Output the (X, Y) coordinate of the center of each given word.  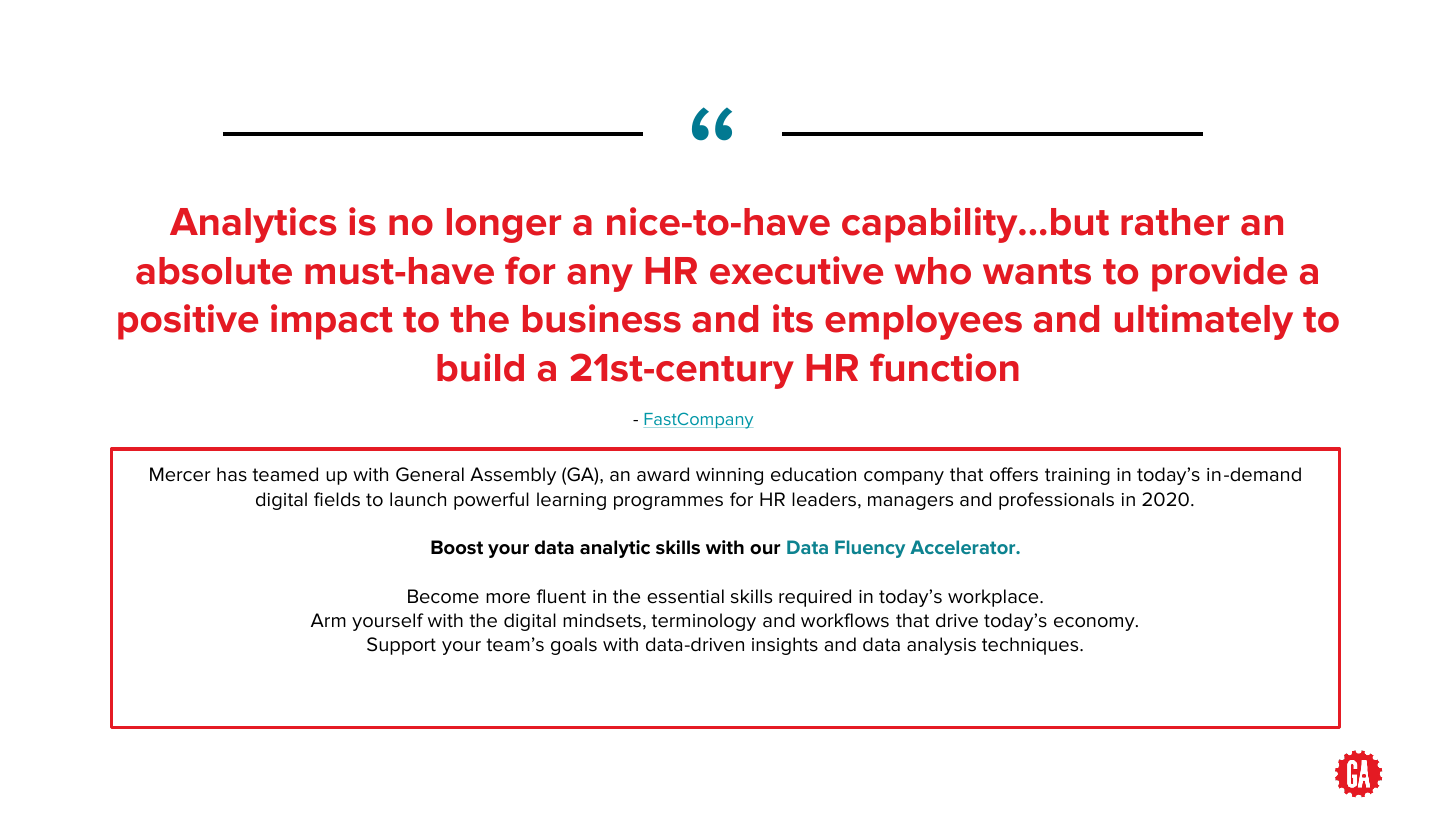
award (663, 474)
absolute (214, 271)
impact (332, 322)
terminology (703, 622)
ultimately (1204, 322)
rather (1175, 222)
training (1077, 476)
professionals (1056, 501)
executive (796, 270)
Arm (328, 620)
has (232, 474)
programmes (668, 503)
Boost (457, 547)
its (793, 318)
